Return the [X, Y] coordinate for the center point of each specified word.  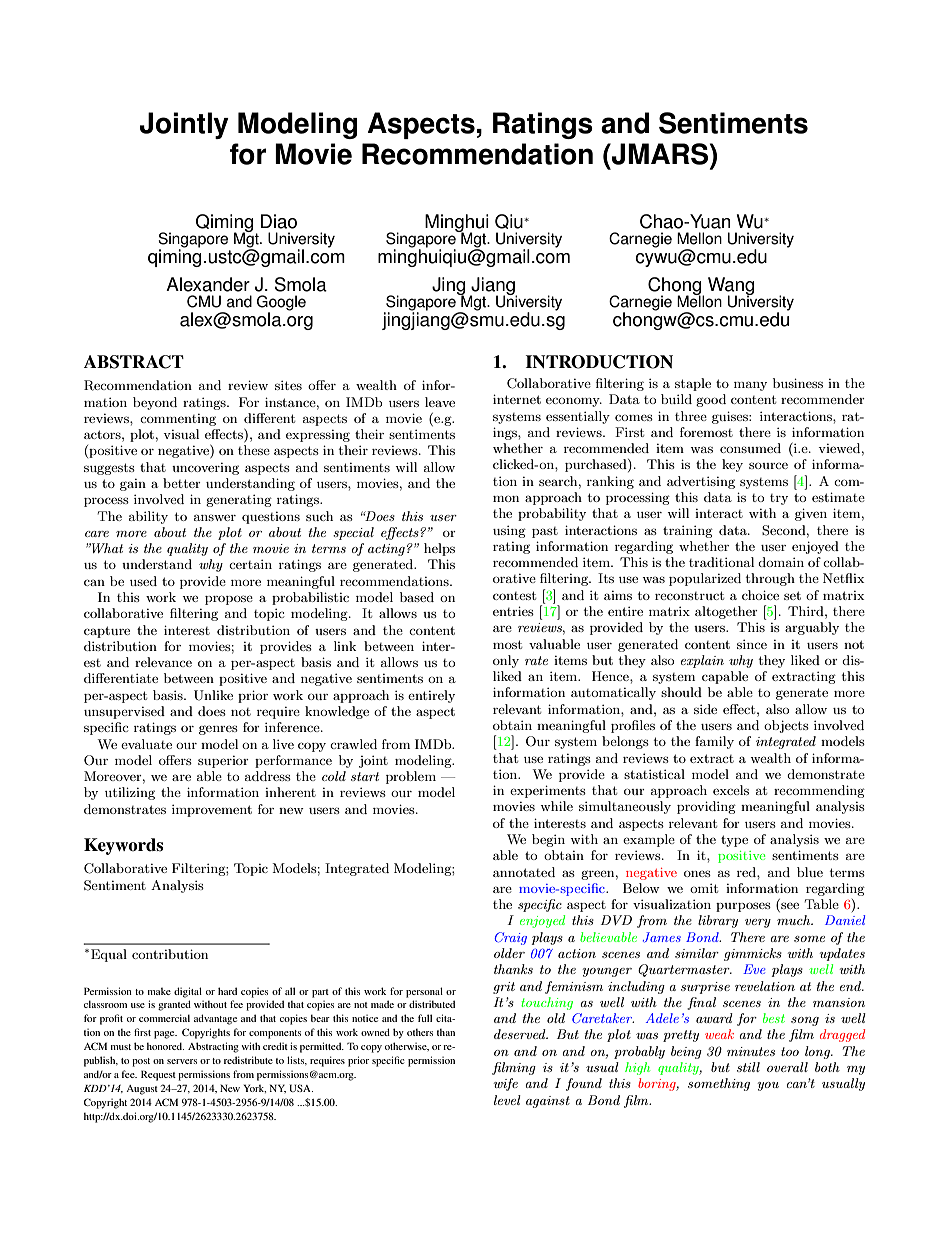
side [705, 709]
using [509, 532]
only [506, 661]
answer [215, 517]
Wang [731, 287]
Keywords [123, 846]
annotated [524, 872]
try [779, 499]
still [748, 1067]
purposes [743, 907]
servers [182, 1061]
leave [440, 402]
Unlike [213, 695]
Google [281, 304]
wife [506, 1084]
